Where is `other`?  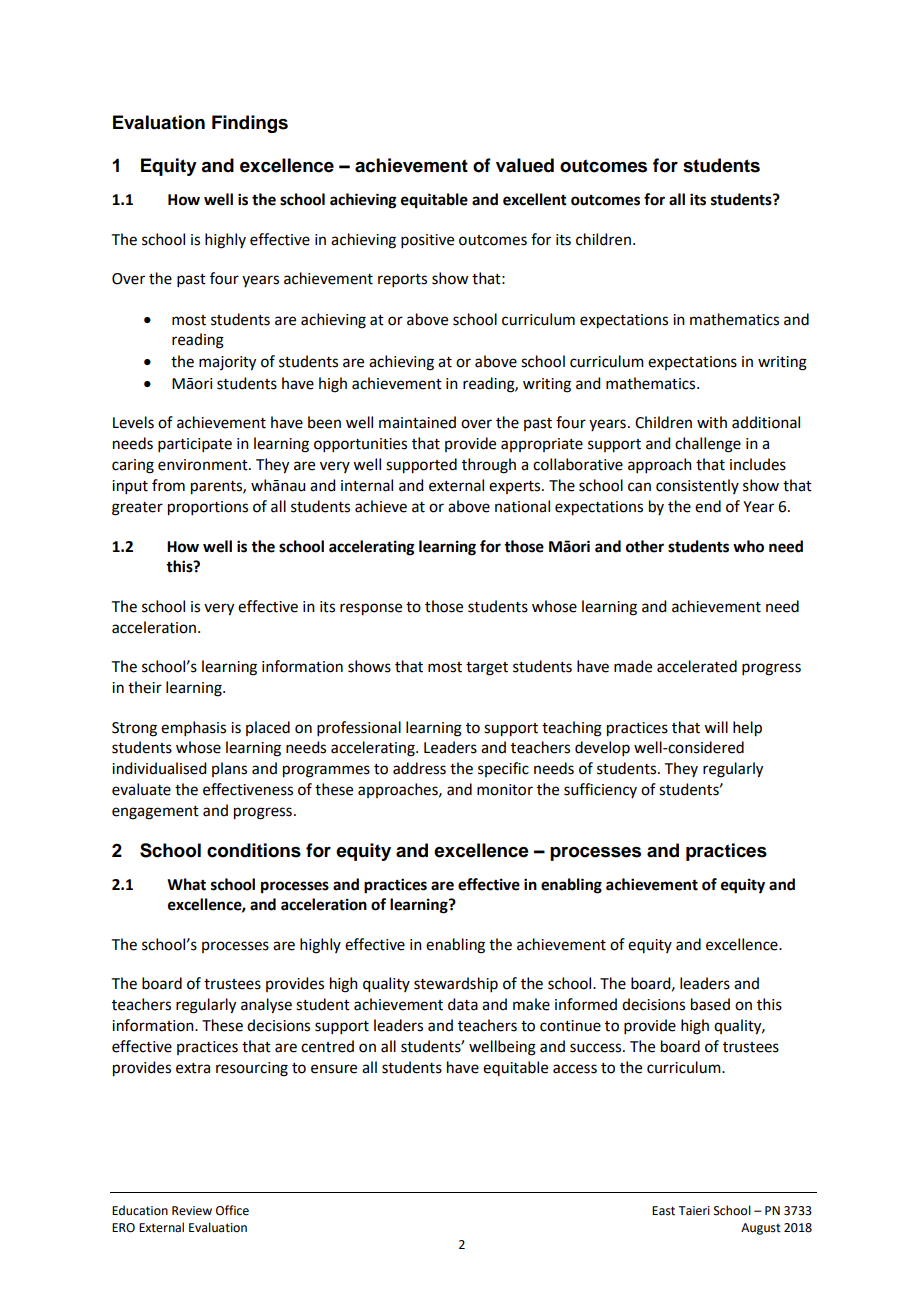 other is located at coordinates (645, 546).
